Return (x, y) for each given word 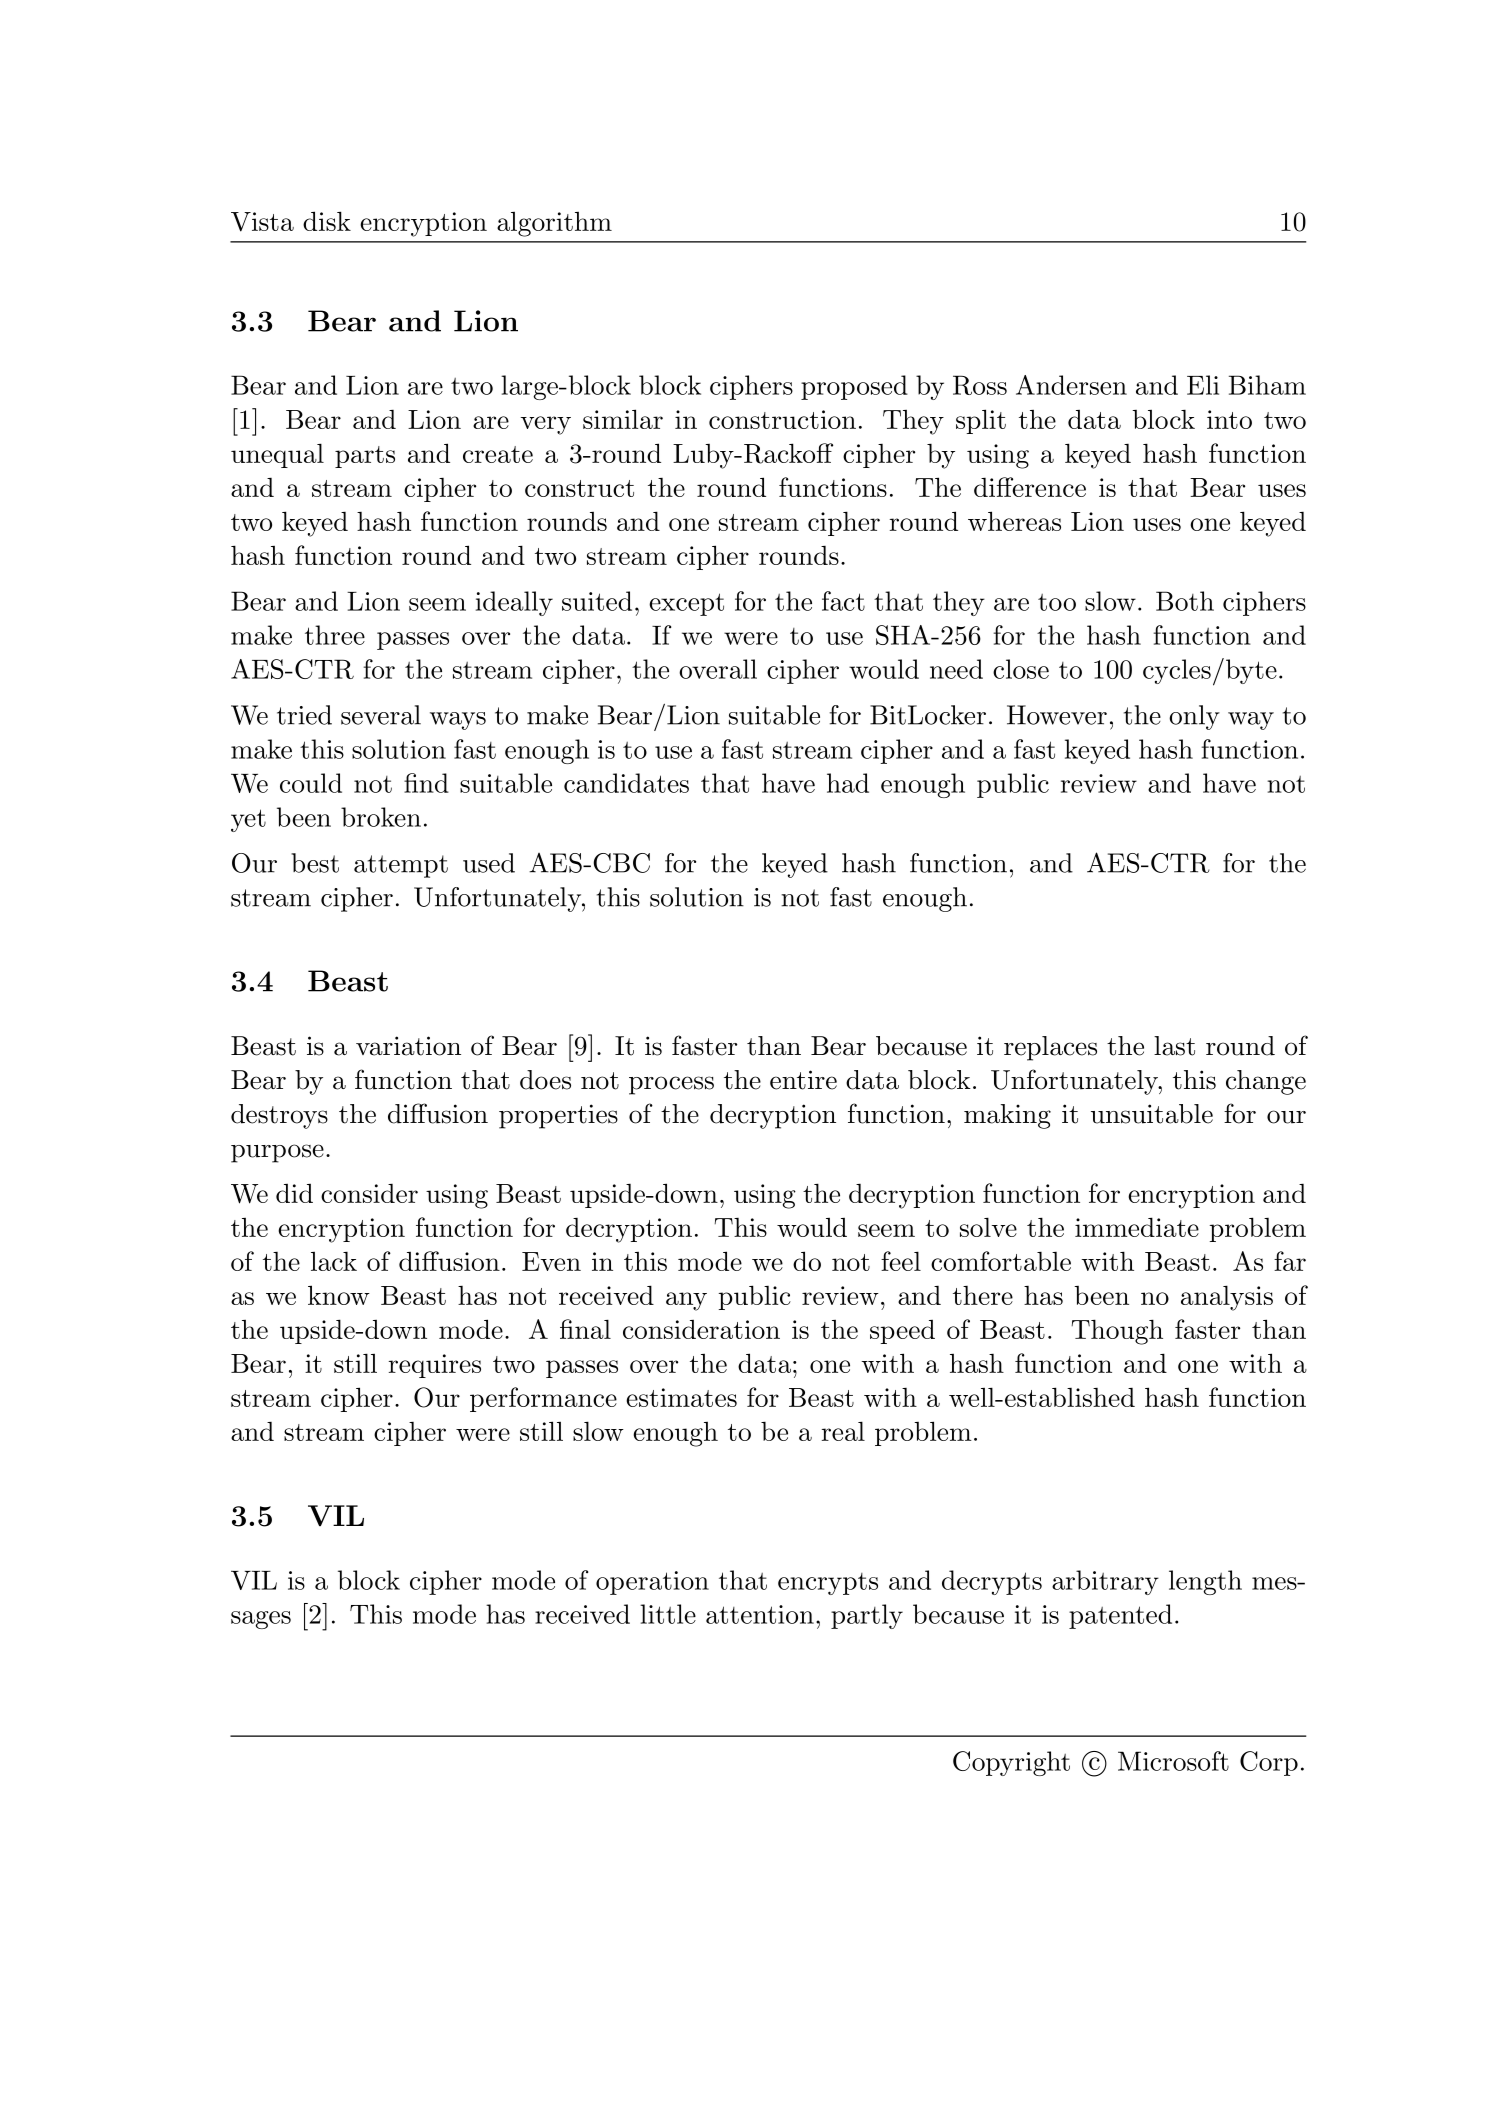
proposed (854, 387)
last (1174, 1046)
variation (408, 1046)
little (668, 1614)
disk (327, 221)
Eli (1203, 385)
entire (803, 1080)
